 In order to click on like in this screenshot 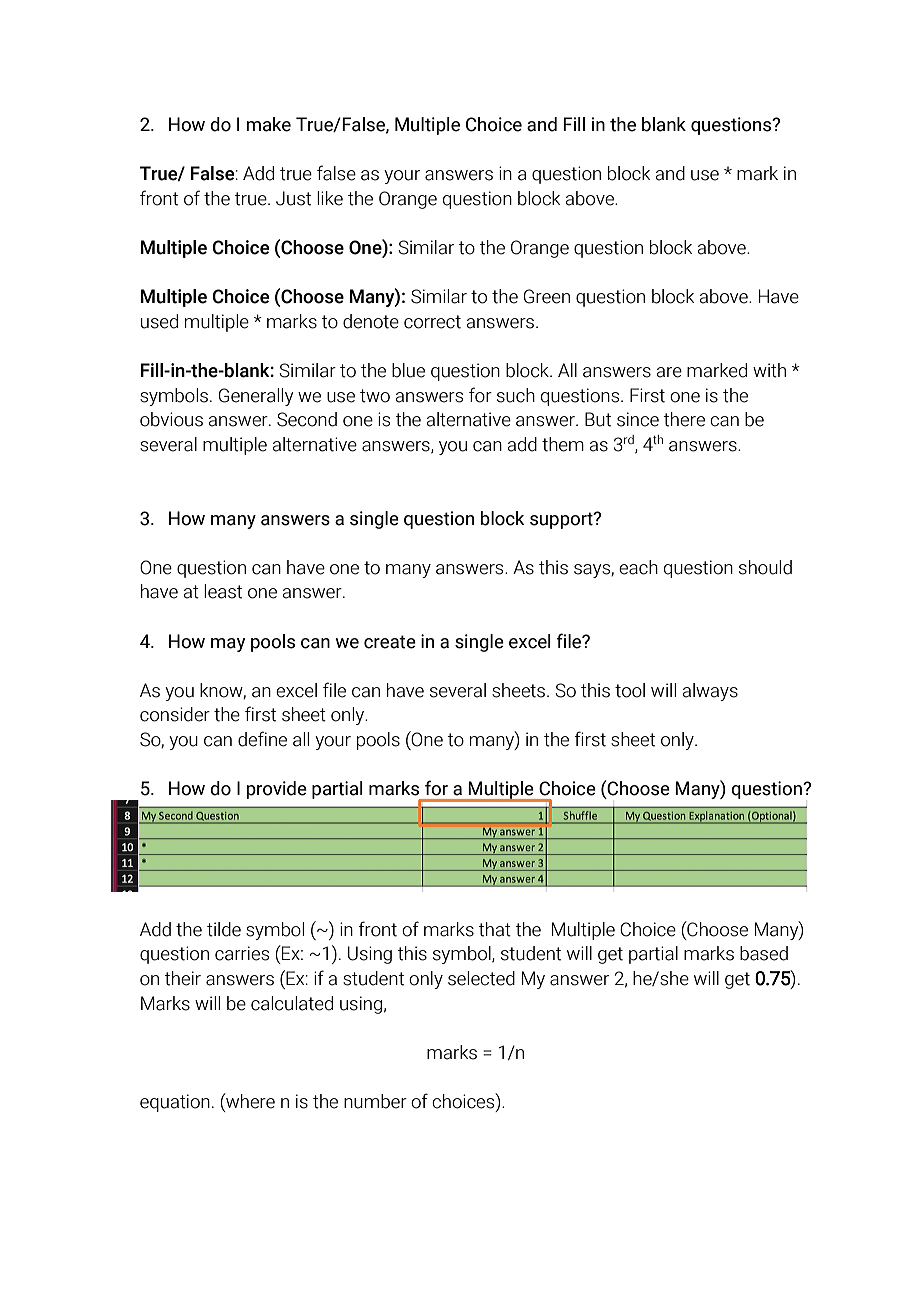, I will do `click(330, 198)`.
